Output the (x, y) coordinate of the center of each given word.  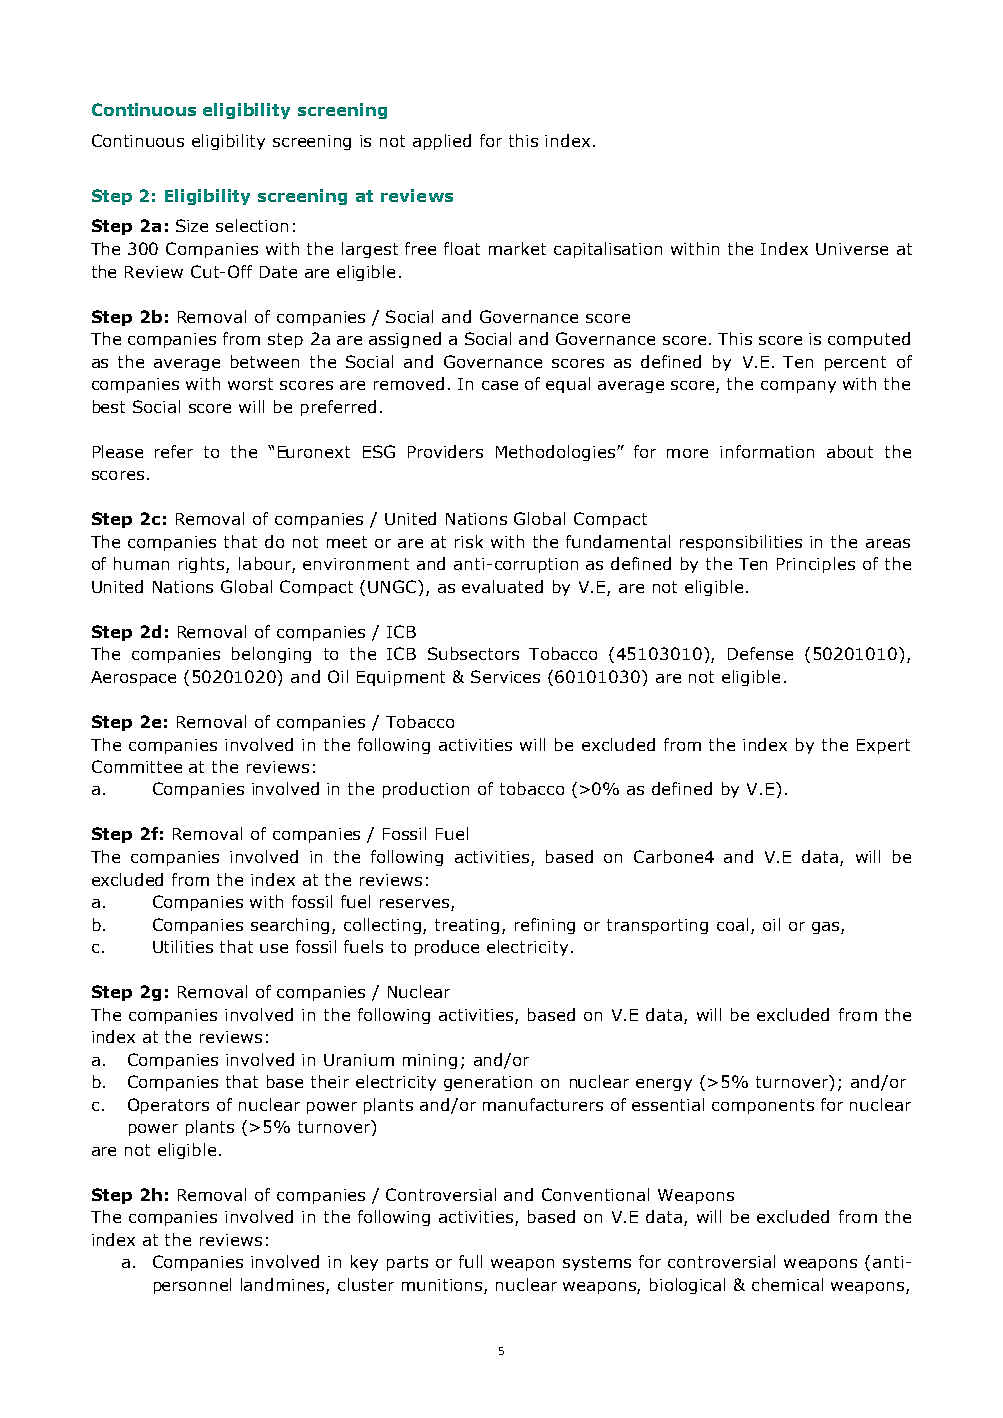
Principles (816, 565)
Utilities (183, 946)
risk (469, 541)
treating (467, 926)
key (364, 1263)
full (470, 1261)
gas (827, 928)
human (141, 563)
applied (442, 142)
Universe (852, 249)
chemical (787, 1284)
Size (192, 225)
